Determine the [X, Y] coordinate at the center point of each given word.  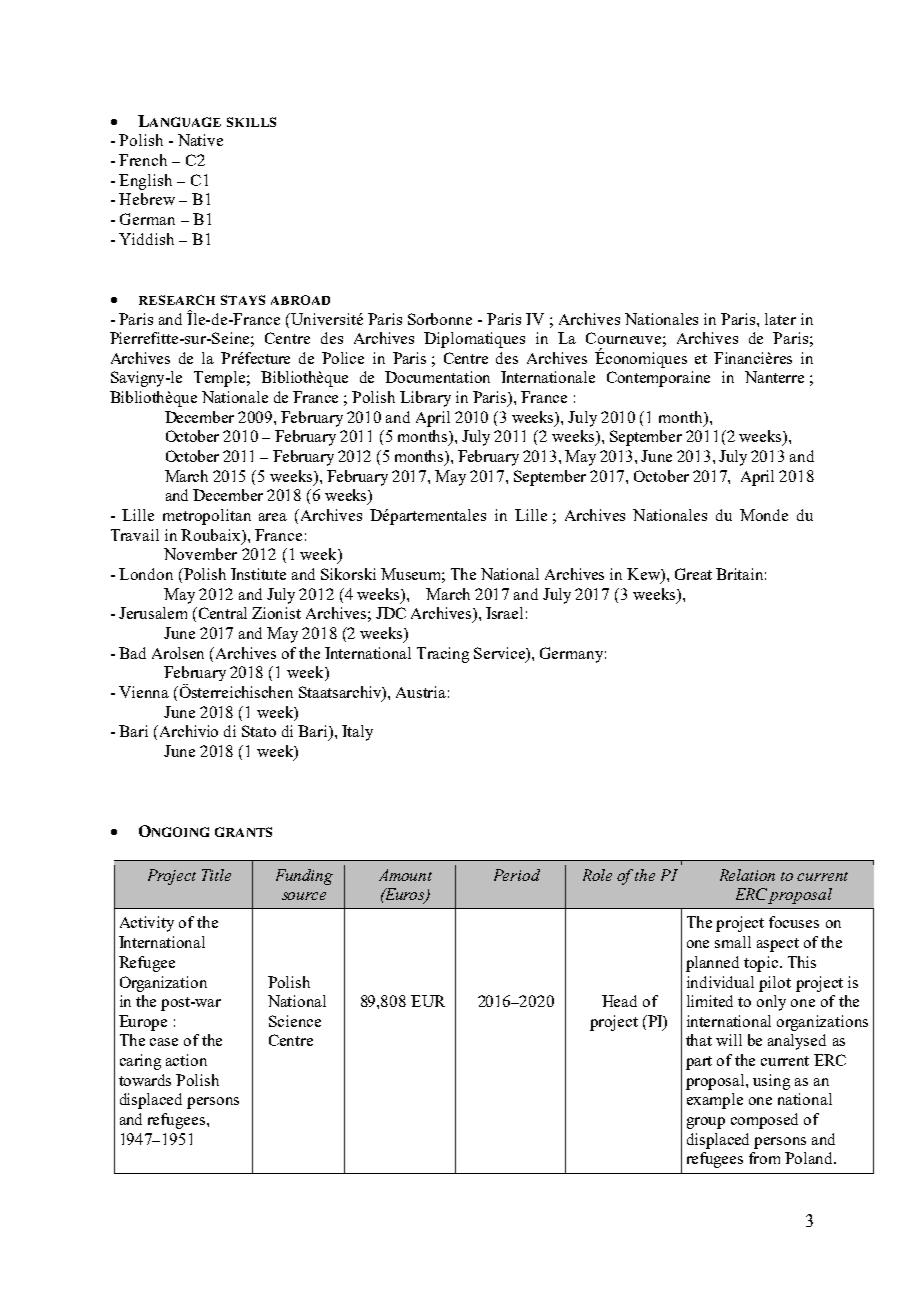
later [780, 319]
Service [500, 653]
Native [200, 140]
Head [619, 1001]
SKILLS [251, 122]
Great [693, 574]
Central [221, 613]
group [706, 1123]
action [186, 1060]
